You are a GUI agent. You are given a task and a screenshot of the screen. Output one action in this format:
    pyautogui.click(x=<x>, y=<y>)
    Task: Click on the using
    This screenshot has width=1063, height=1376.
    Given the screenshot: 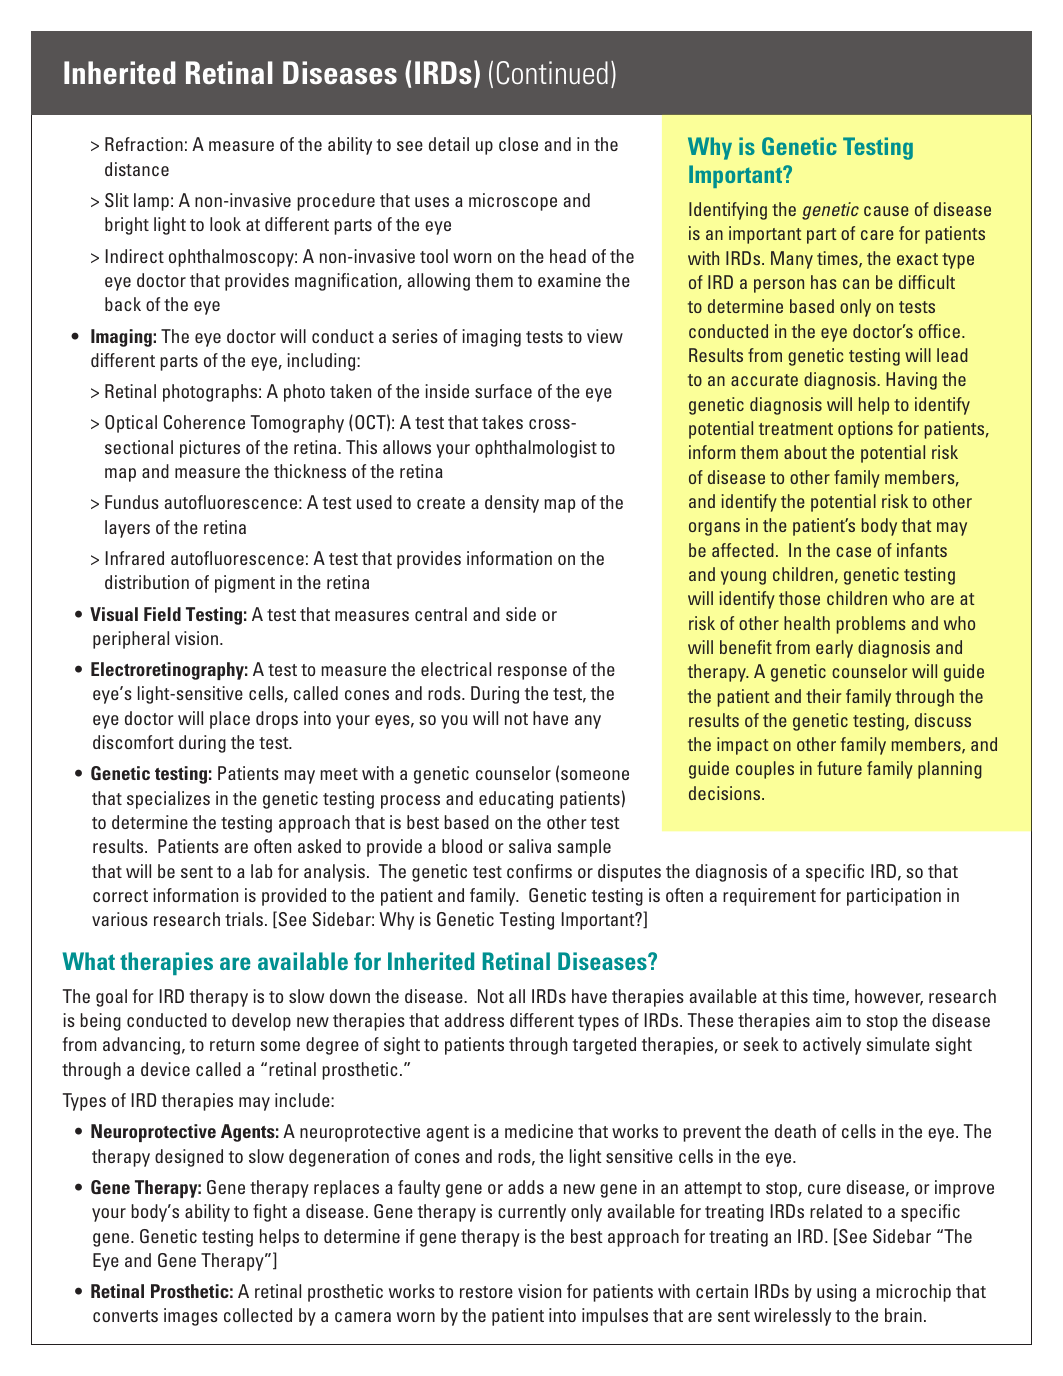 What is the action you would take?
    pyautogui.click(x=836, y=1293)
